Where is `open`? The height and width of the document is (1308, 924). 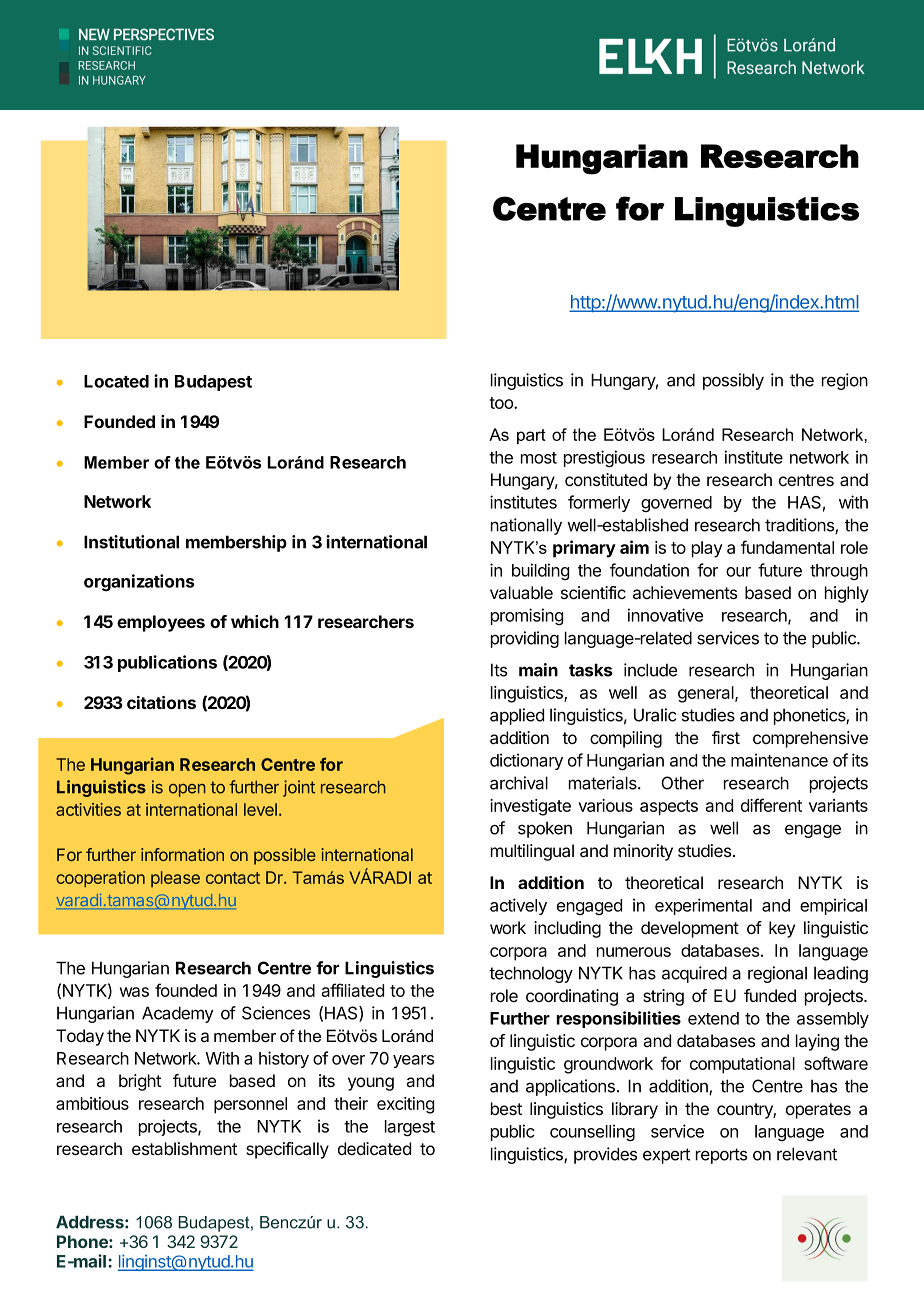 open is located at coordinates (187, 790).
